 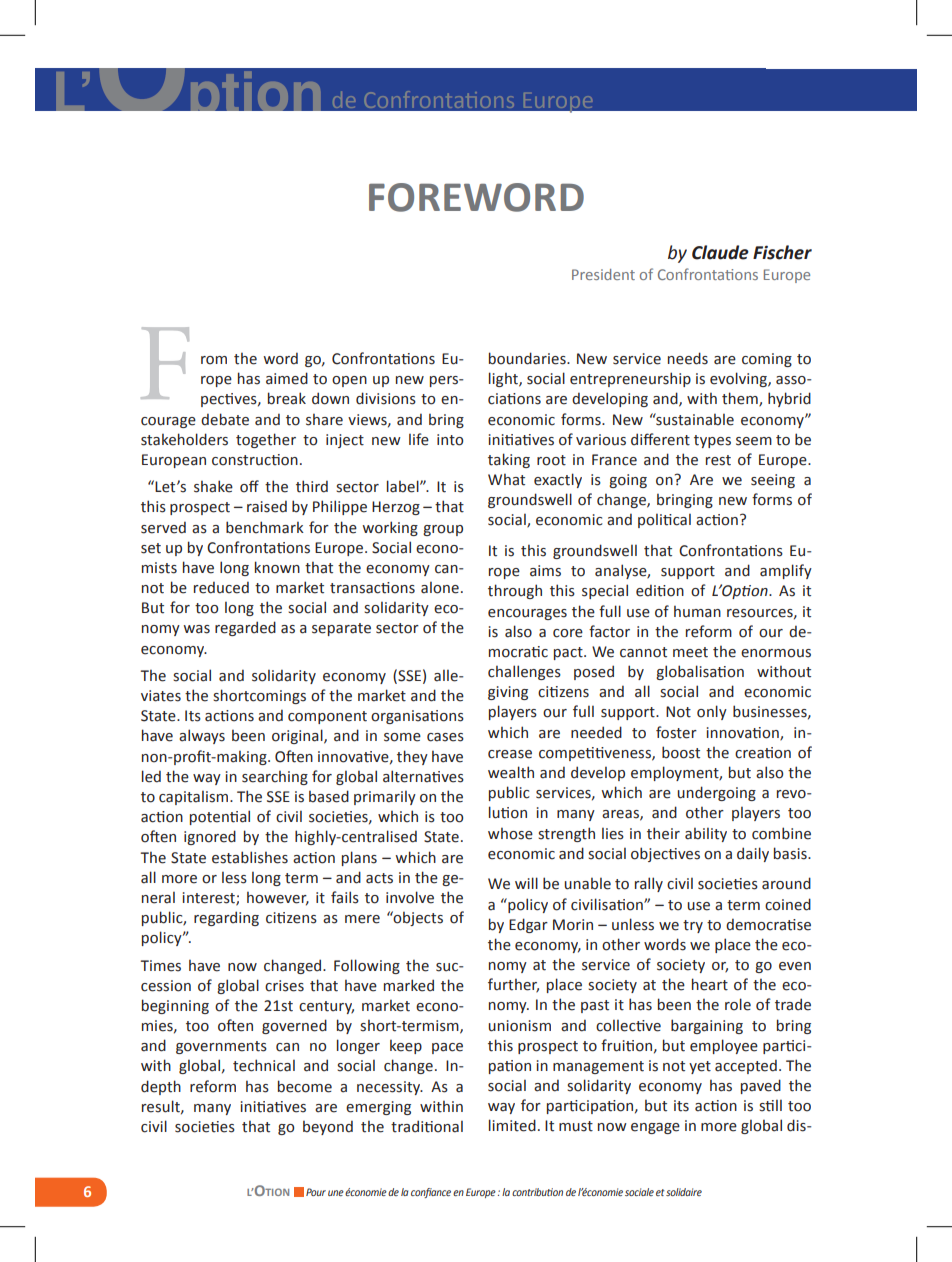 I want to click on limited, so click(x=512, y=1125).
